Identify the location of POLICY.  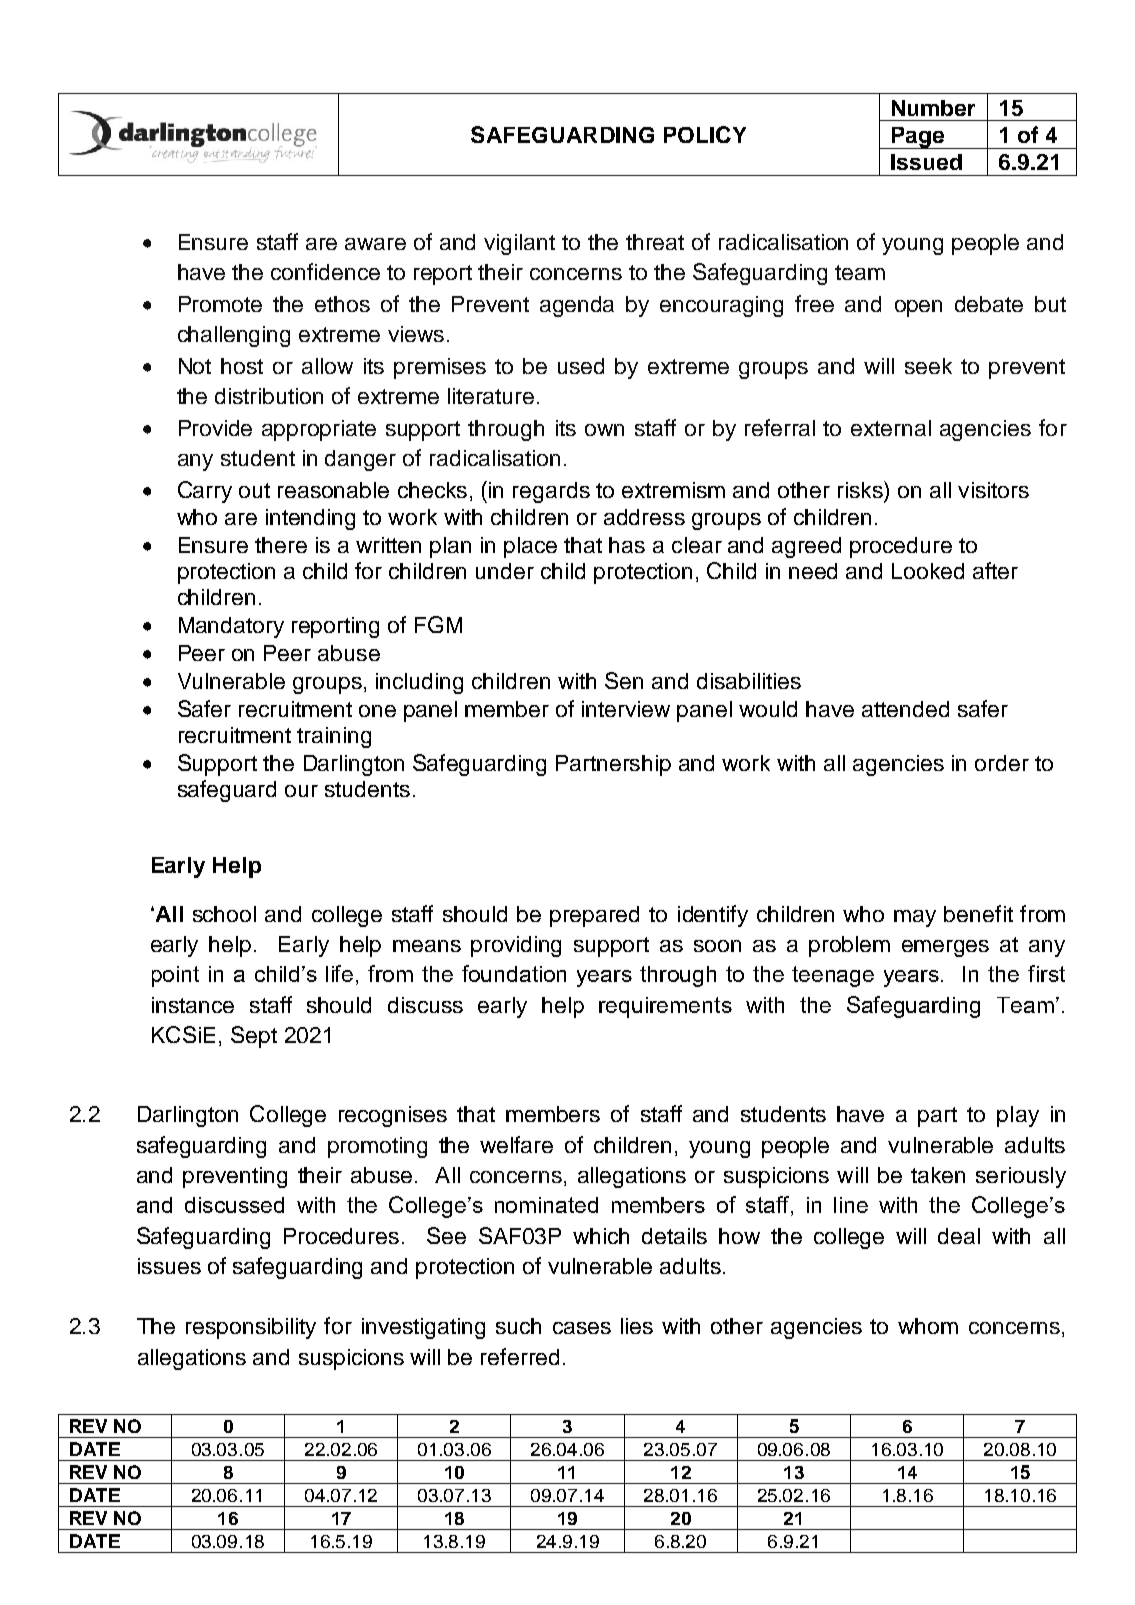
(705, 134).
